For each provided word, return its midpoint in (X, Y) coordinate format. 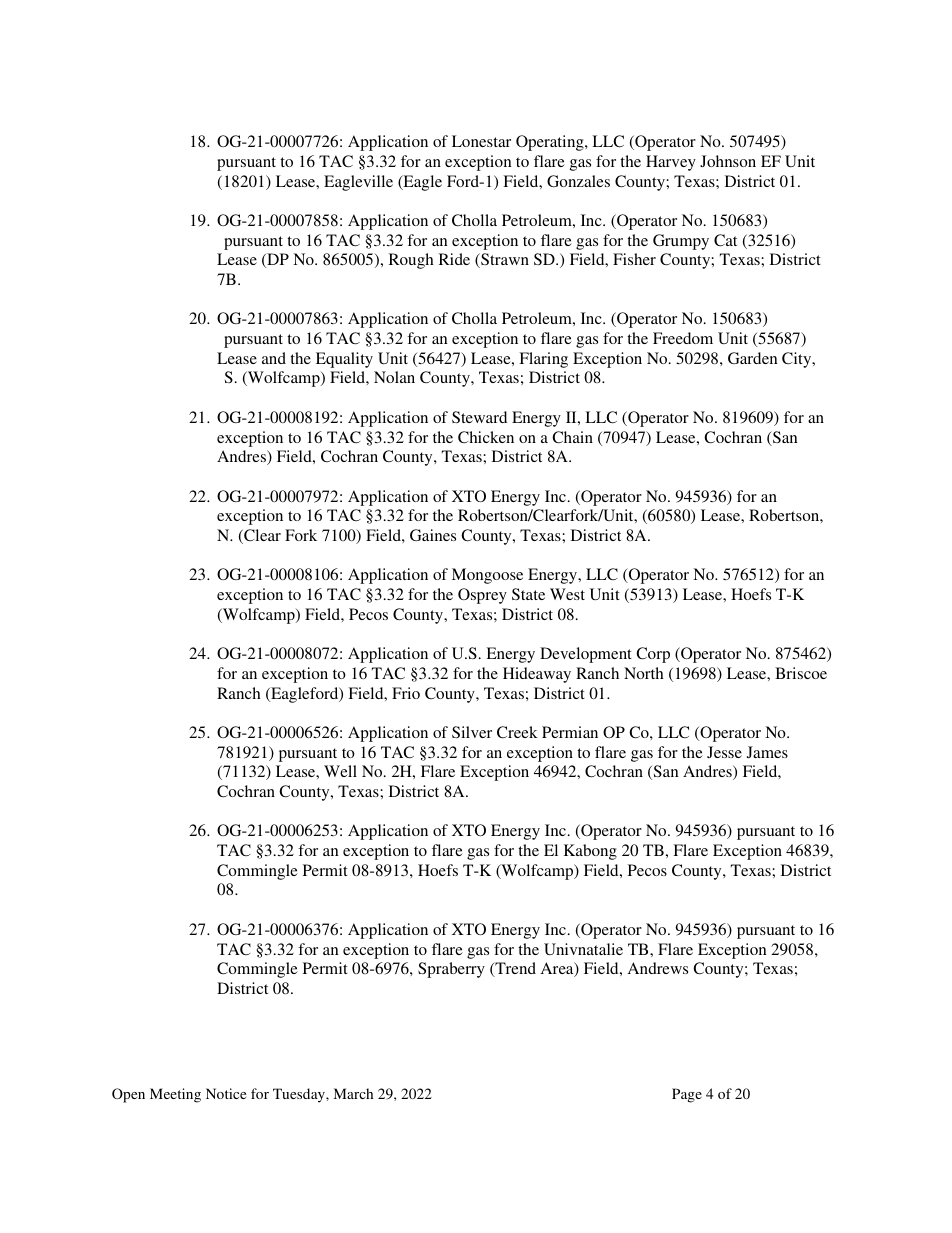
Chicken (486, 437)
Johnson (728, 161)
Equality (344, 360)
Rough (411, 261)
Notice (226, 1093)
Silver (472, 732)
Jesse (724, 752)
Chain (572, 437)
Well (340, 771)
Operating (551, 143)
